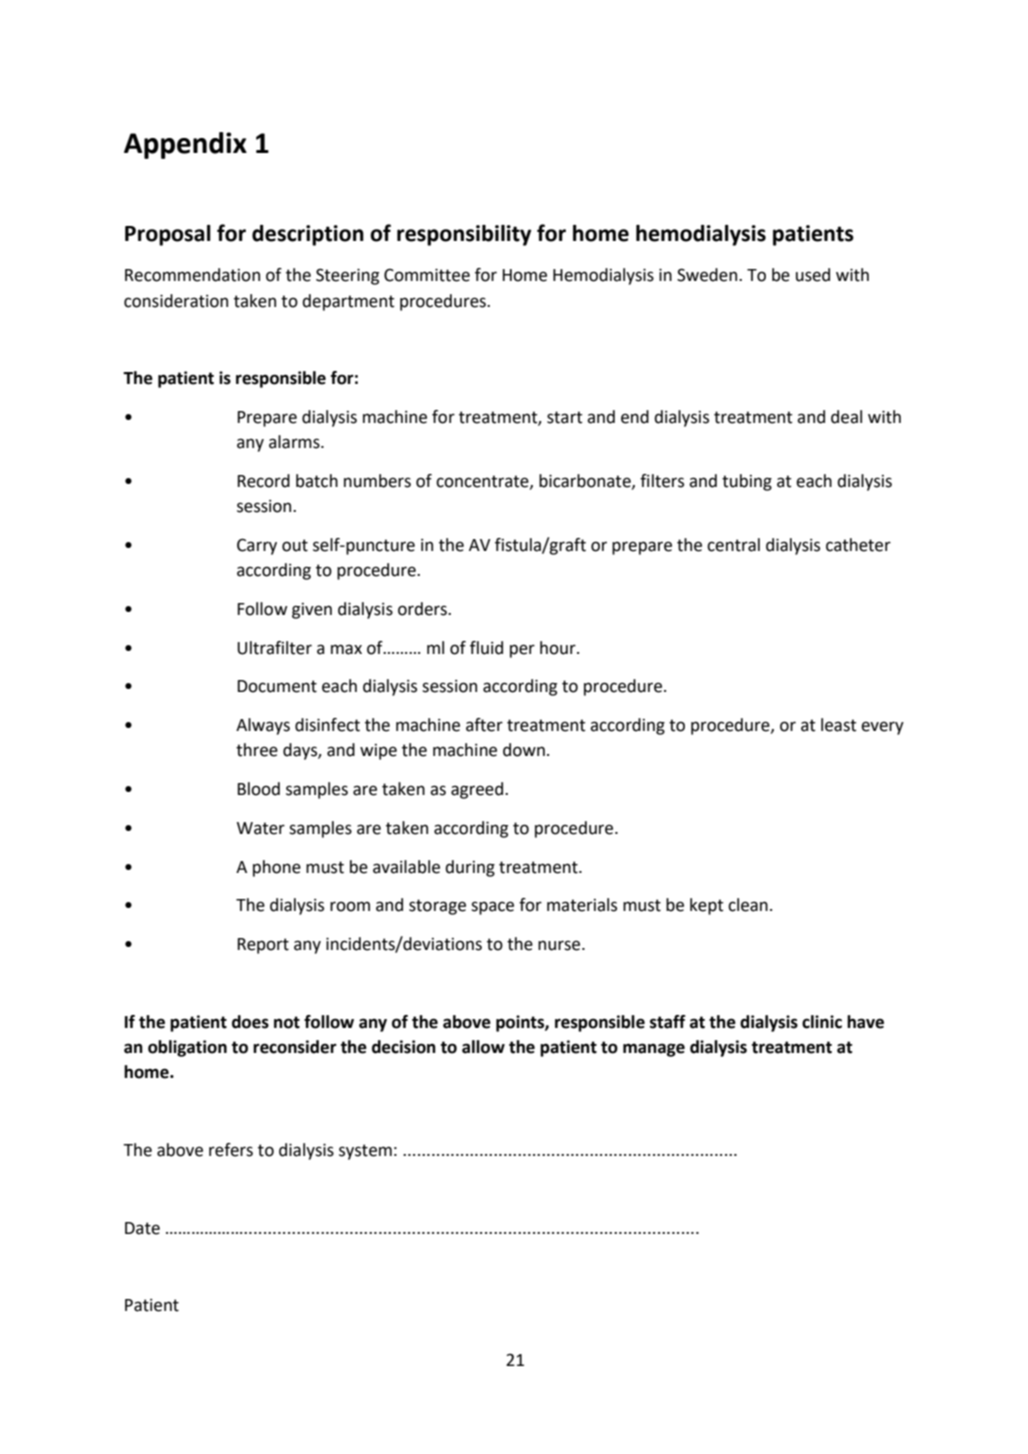  What do you see at coordinates (231, 1150) in the document?
I see `refers` at bounding box center [231, 1150].
